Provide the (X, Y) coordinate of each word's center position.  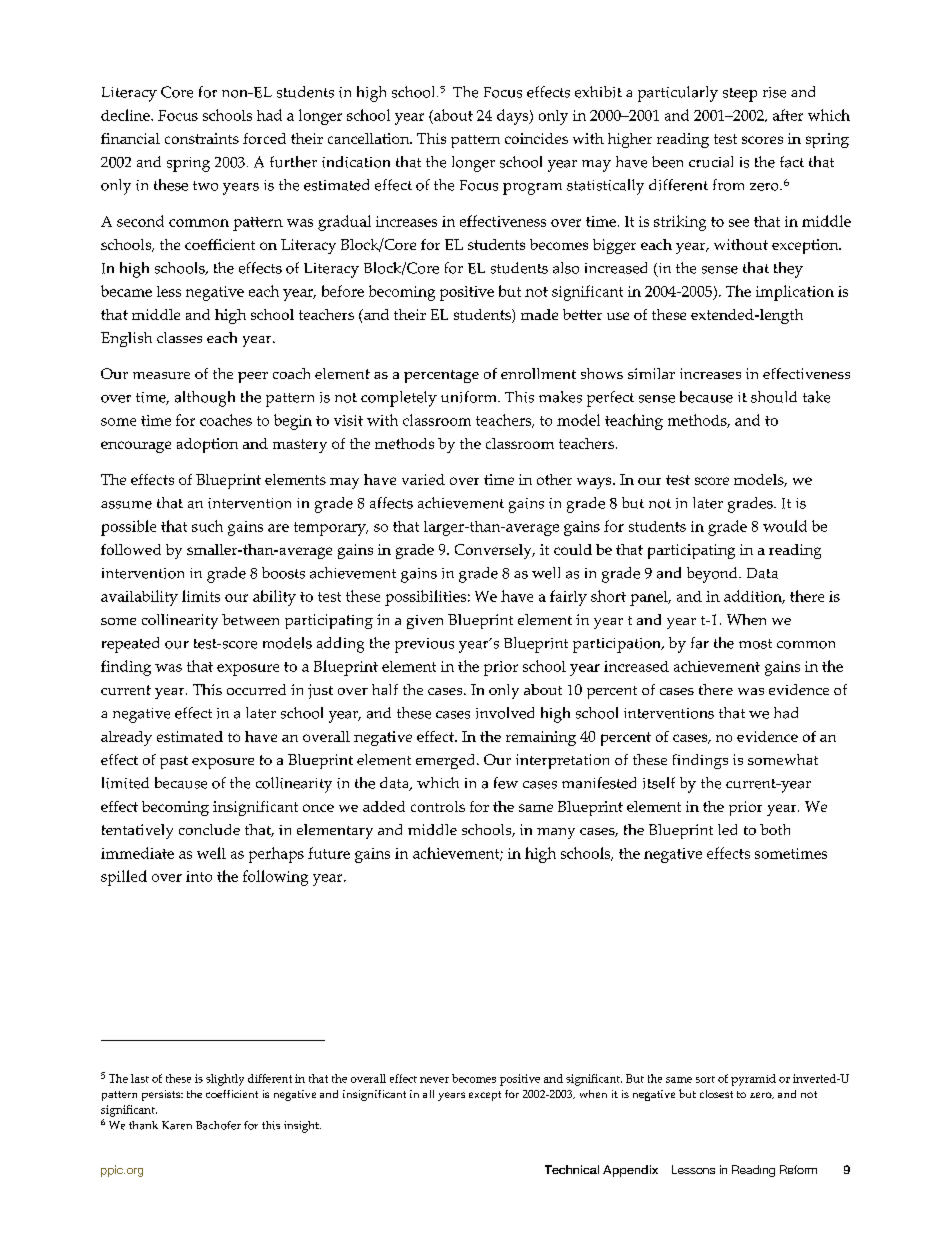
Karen (177, 1125)
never (434, 1080)
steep (740, 95)
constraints (202, 138)
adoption (207, 445)
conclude (209, 829)
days (514, 117)
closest (716, 1094)
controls (438, 806)
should (774, 397)
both (775, 829)
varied (423, 479)
